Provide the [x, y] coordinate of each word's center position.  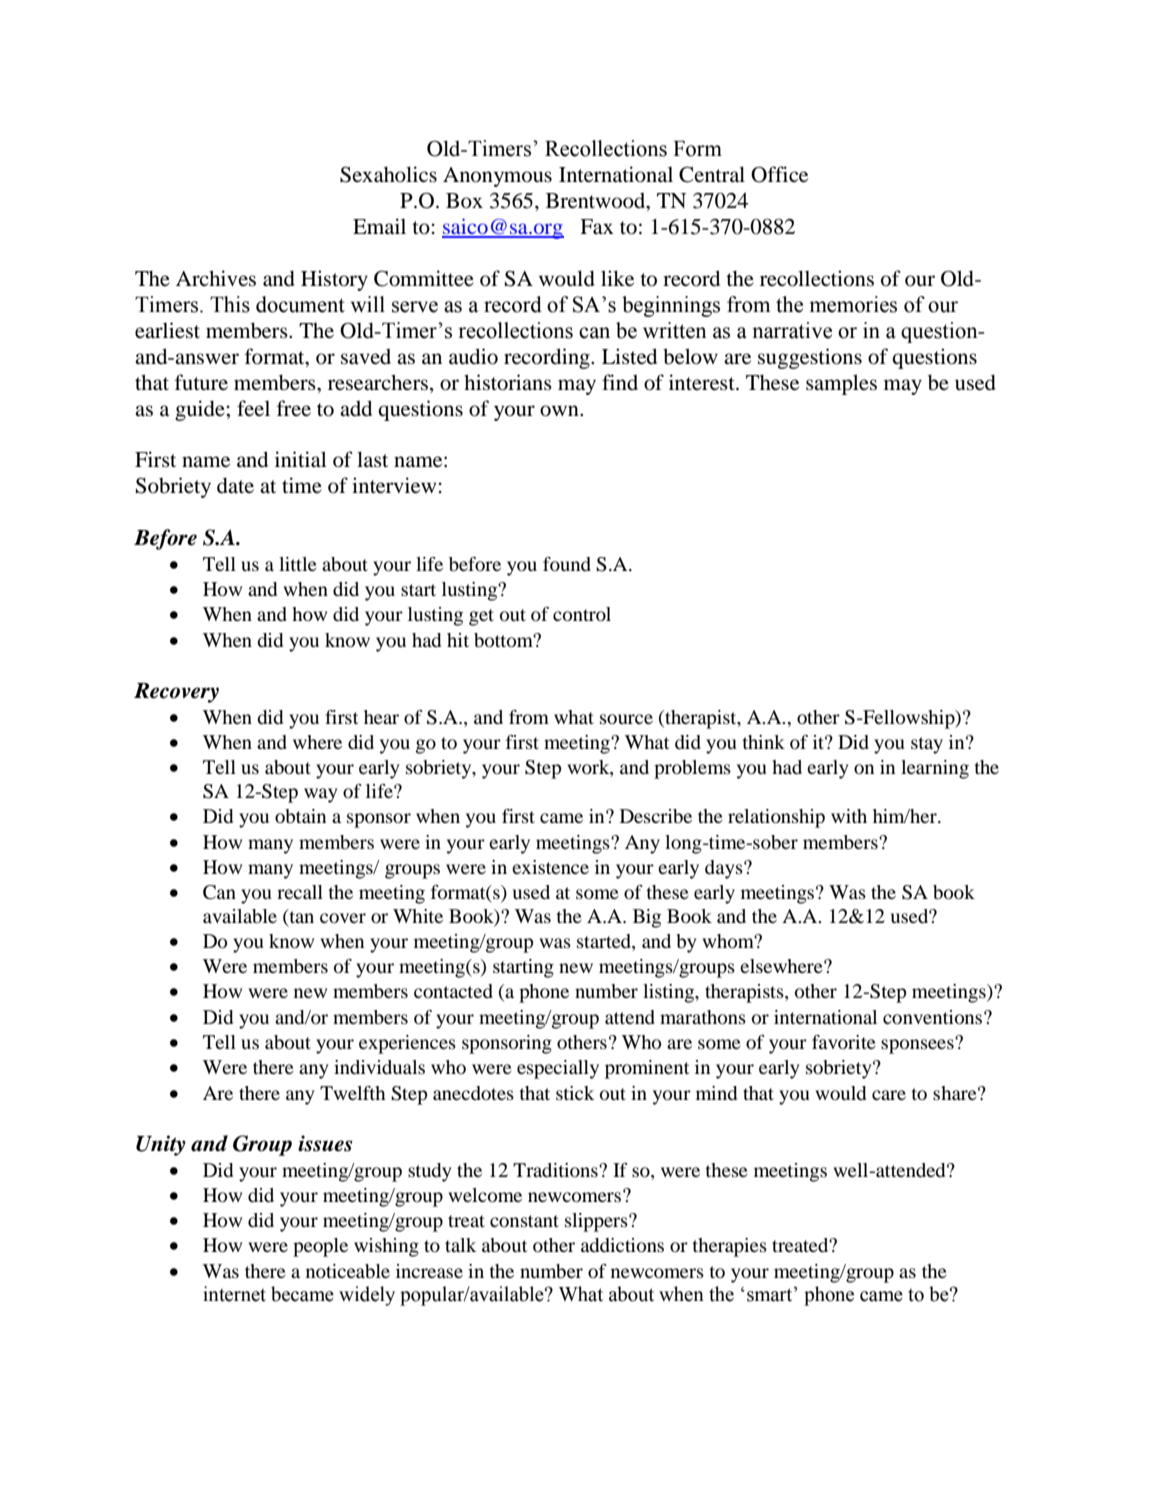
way [320, 795]
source [626, 719]
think [763, 742]
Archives [216, 278]
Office [779, 174]
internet [234, 1294]
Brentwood [597, 201]
